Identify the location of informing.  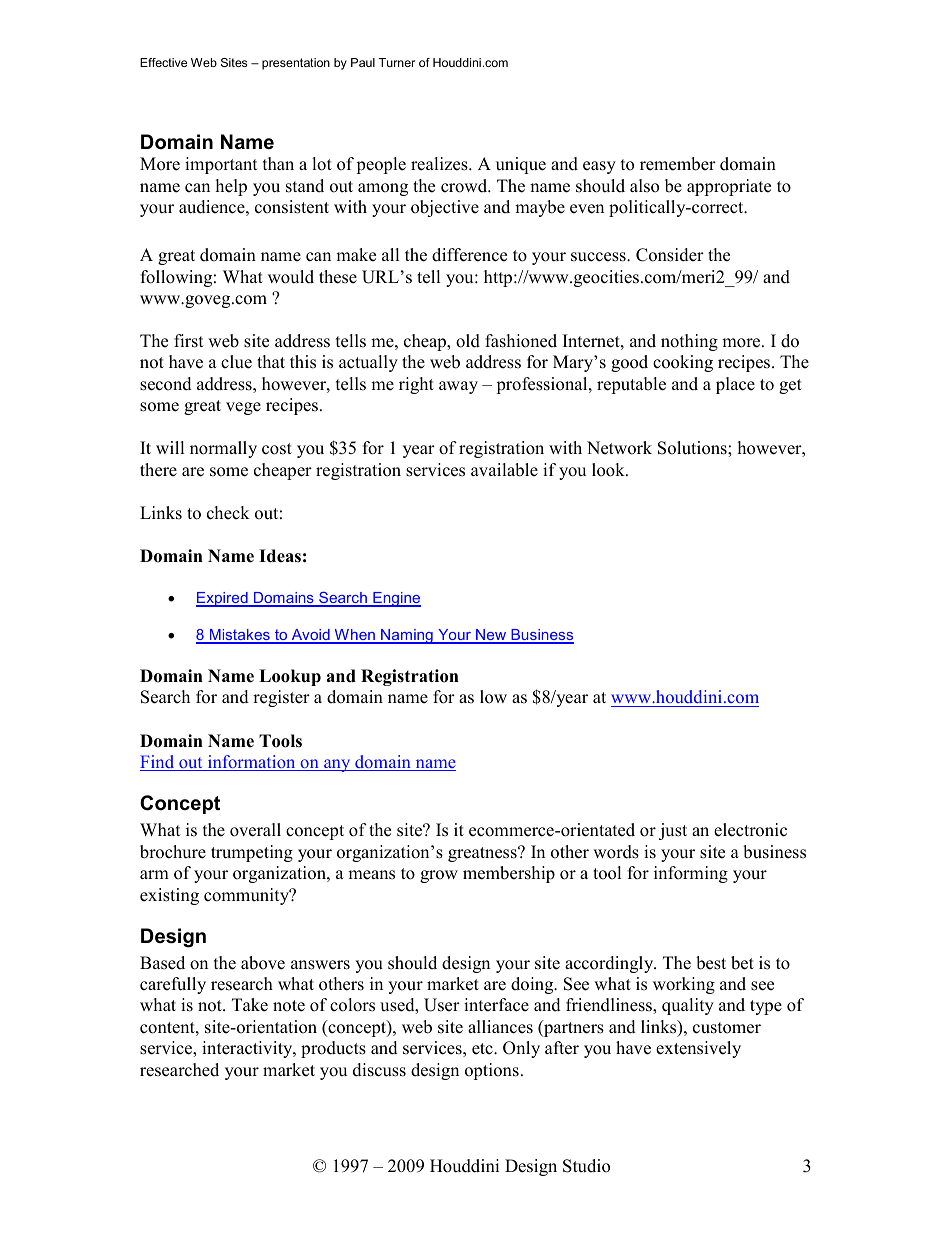
(691, 874).
